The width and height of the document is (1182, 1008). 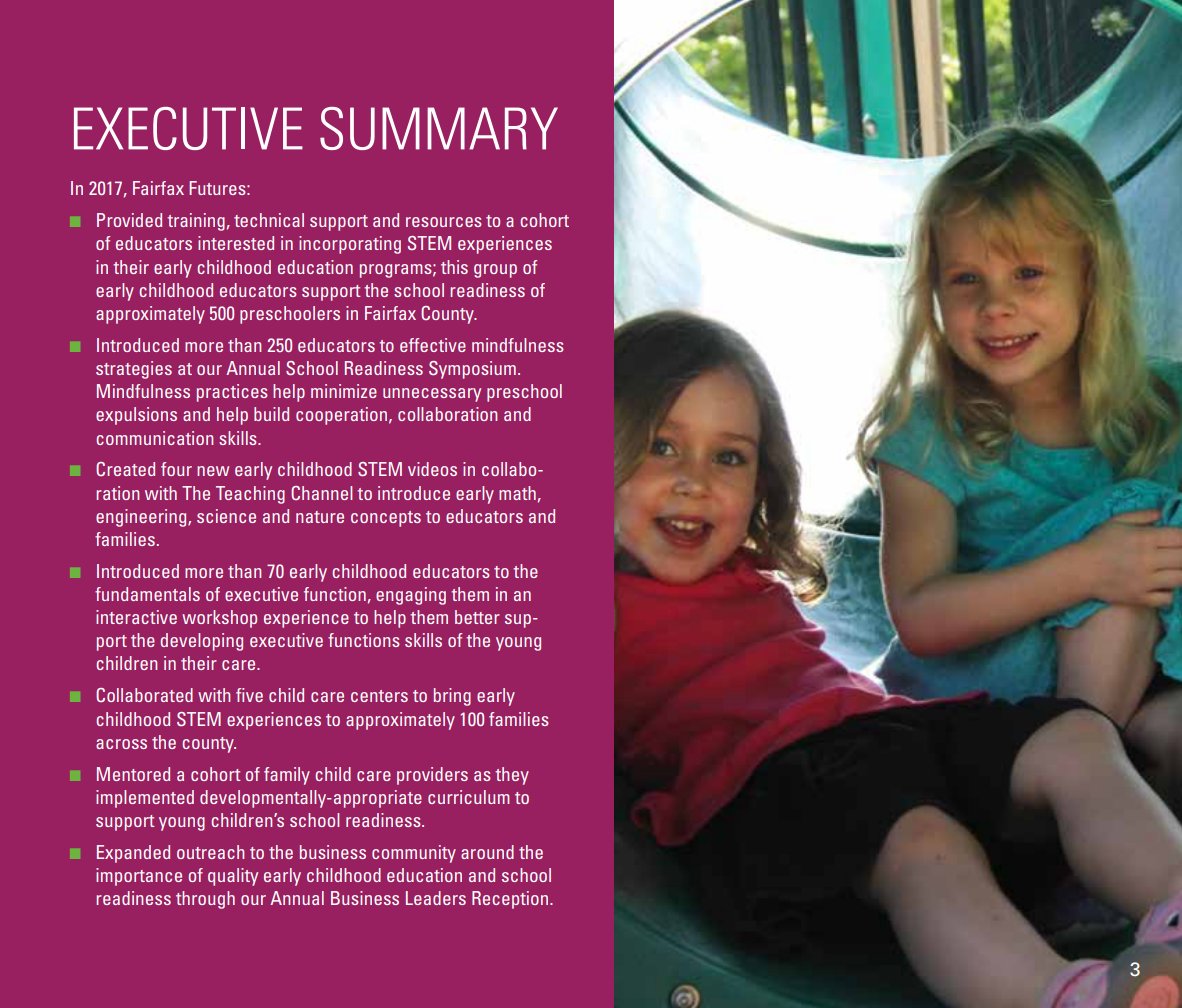 What do you see at coordinates (133, 854) in the document?
I see `Expanded` at bounding box center [133, 854].
